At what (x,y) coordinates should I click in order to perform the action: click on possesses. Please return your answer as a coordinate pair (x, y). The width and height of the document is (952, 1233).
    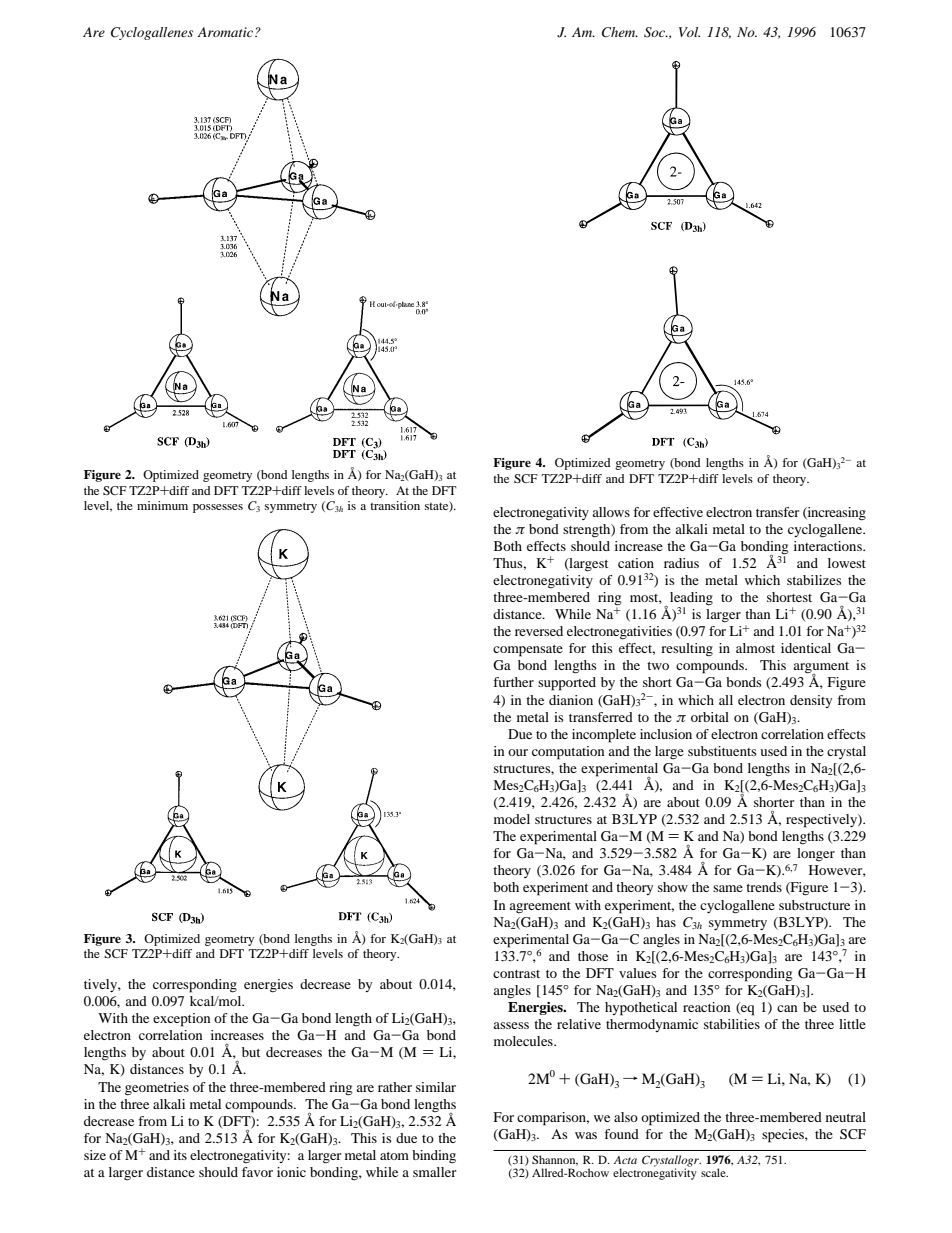
    Looking at the image, I should click on (218, 508).
